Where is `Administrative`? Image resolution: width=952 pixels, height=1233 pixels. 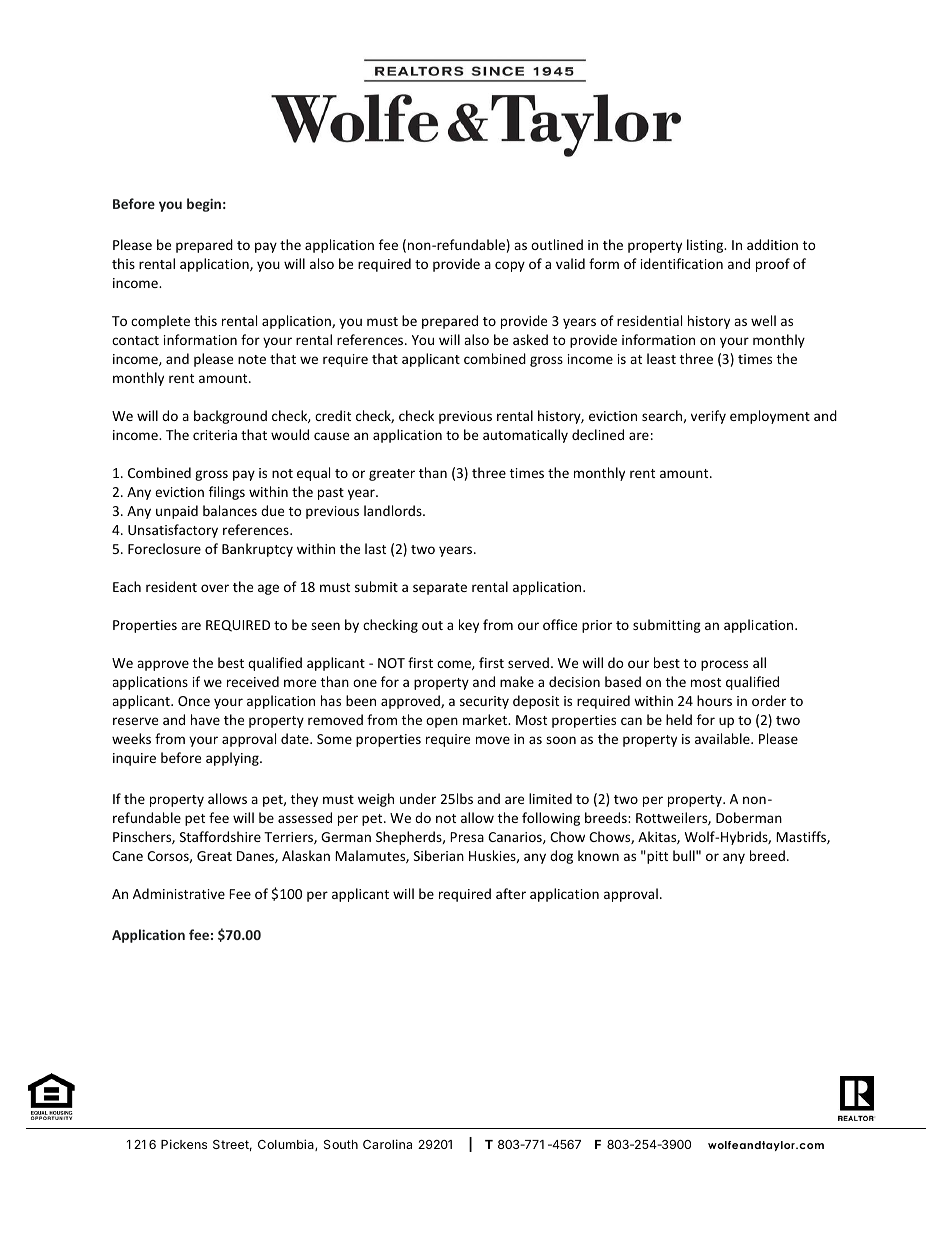
Administrative is located at coordinates (179, 893).
